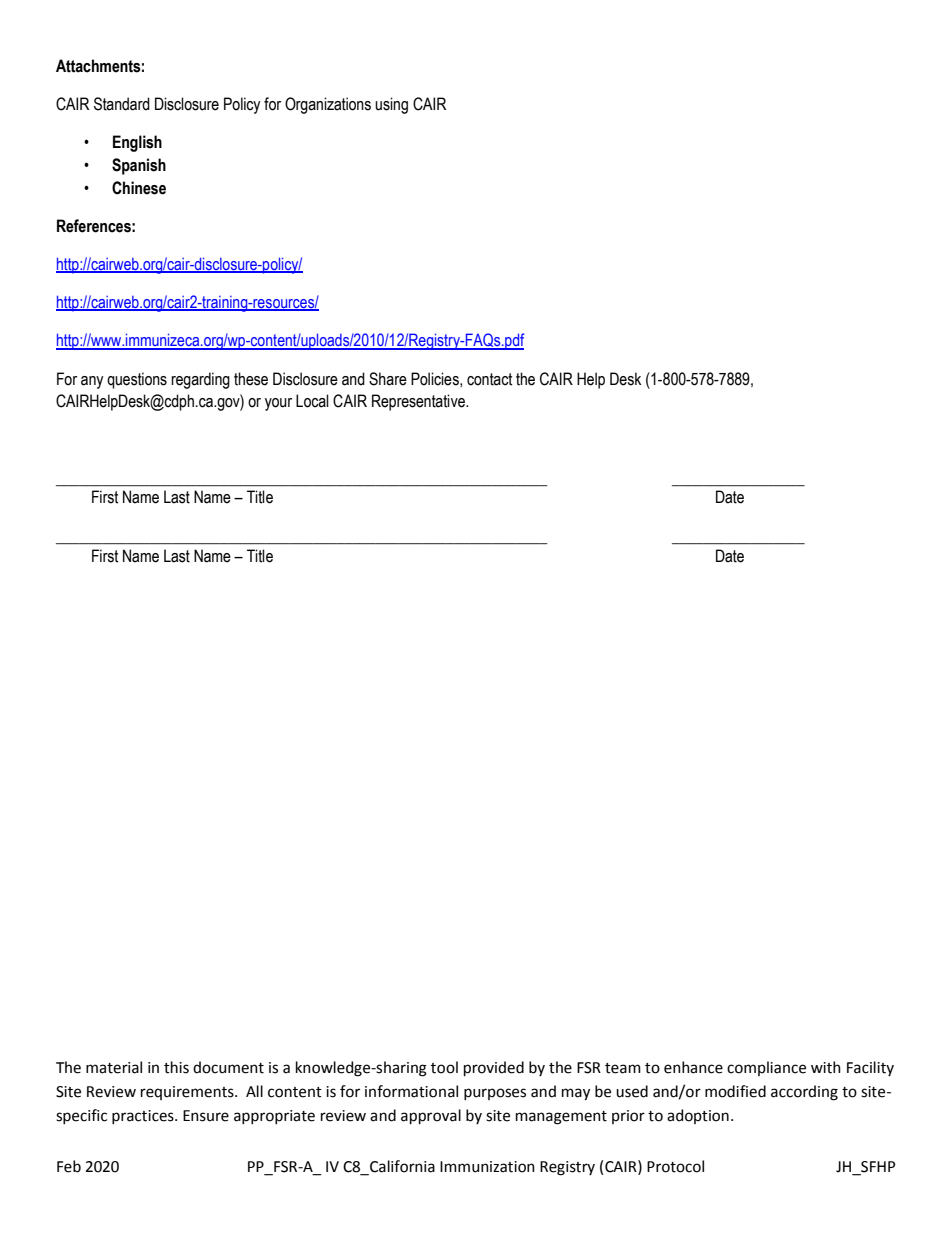 The width and height of the screenshot is (952, 1233). I want to click on compliance, so click(766, 1068).
